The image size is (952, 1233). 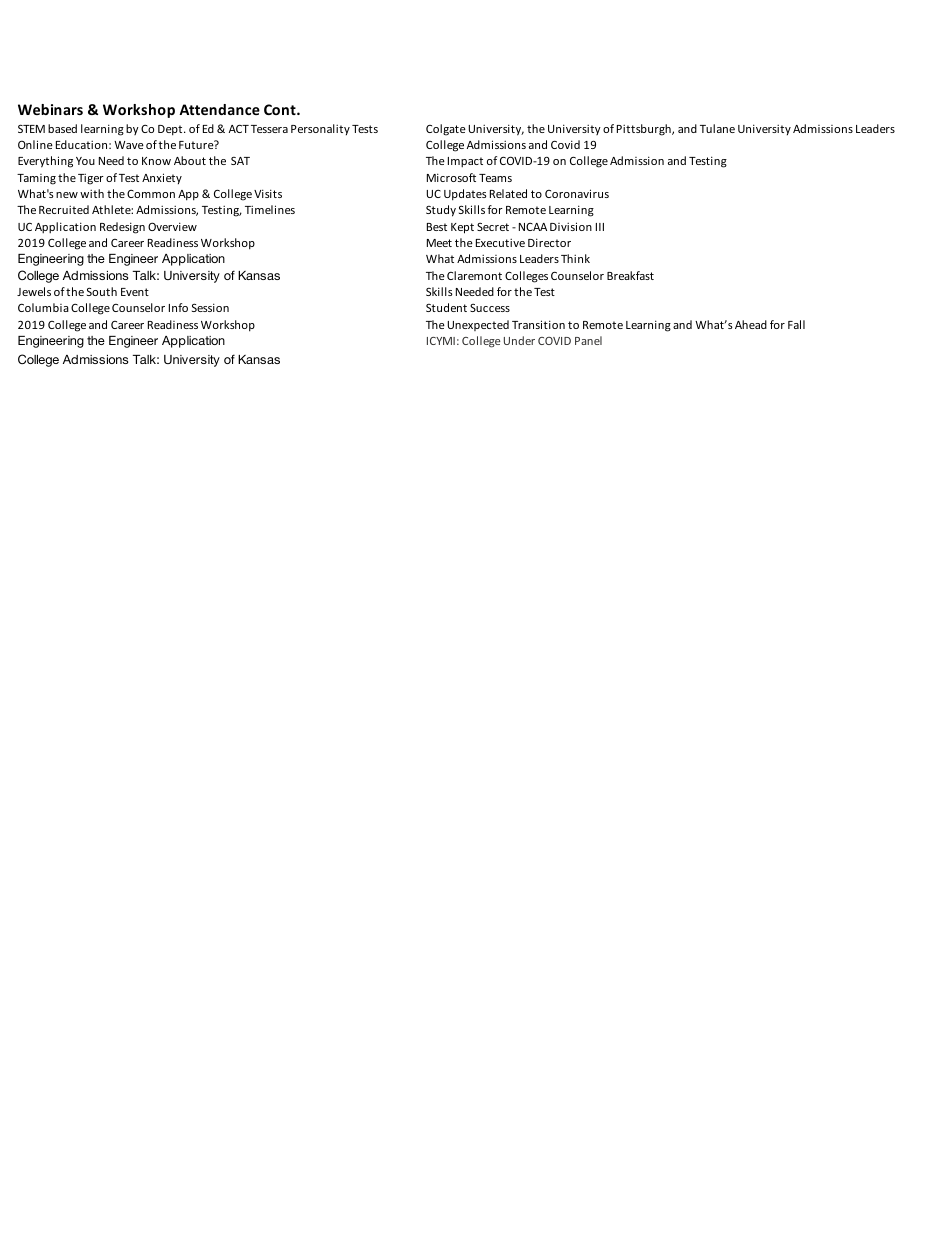 What do you see at coordinates (575, 258) in the document?
I see `Think` at bounding box center [575, 258].
